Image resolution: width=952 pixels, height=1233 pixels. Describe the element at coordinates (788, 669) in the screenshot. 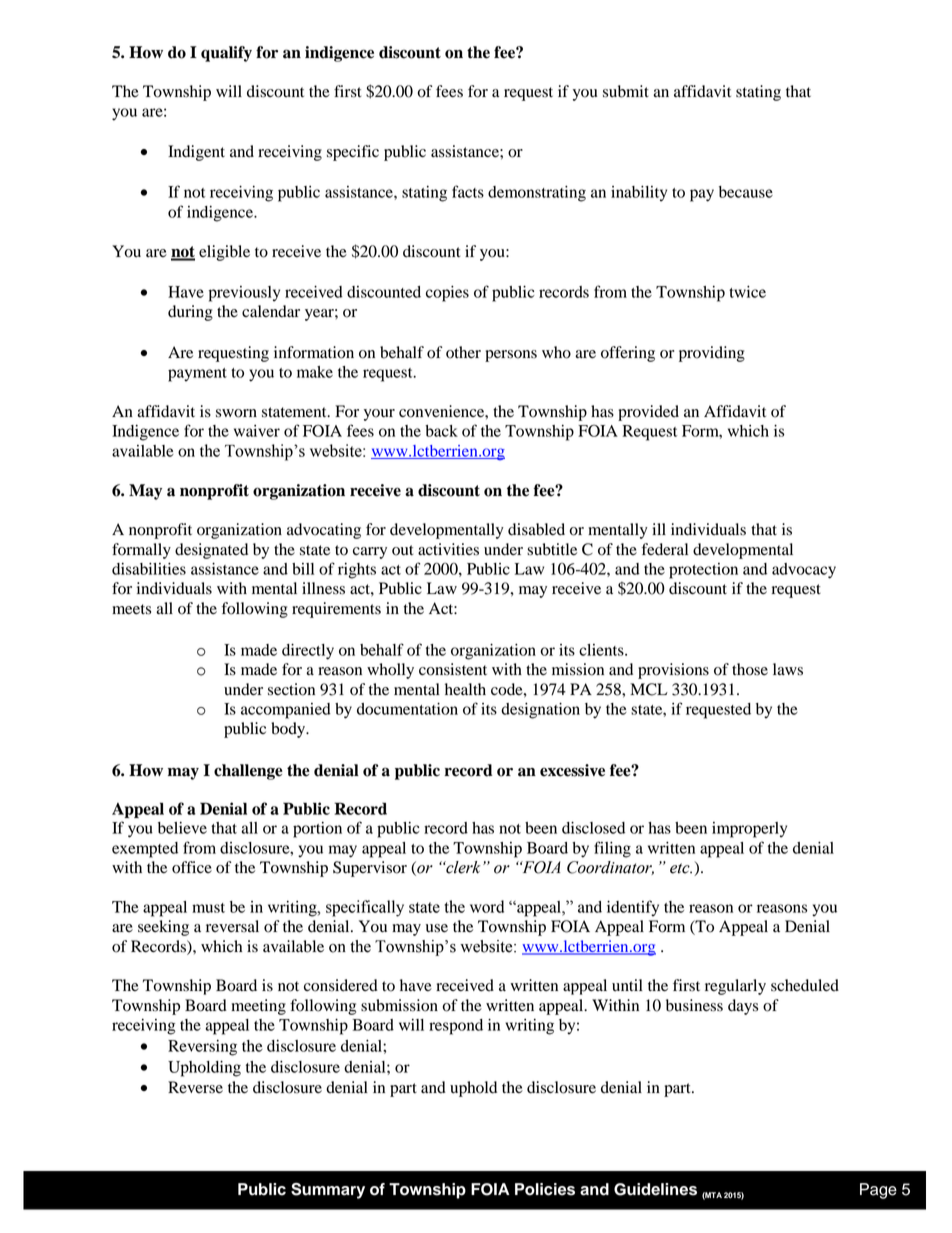

I see `laws` at that location.
